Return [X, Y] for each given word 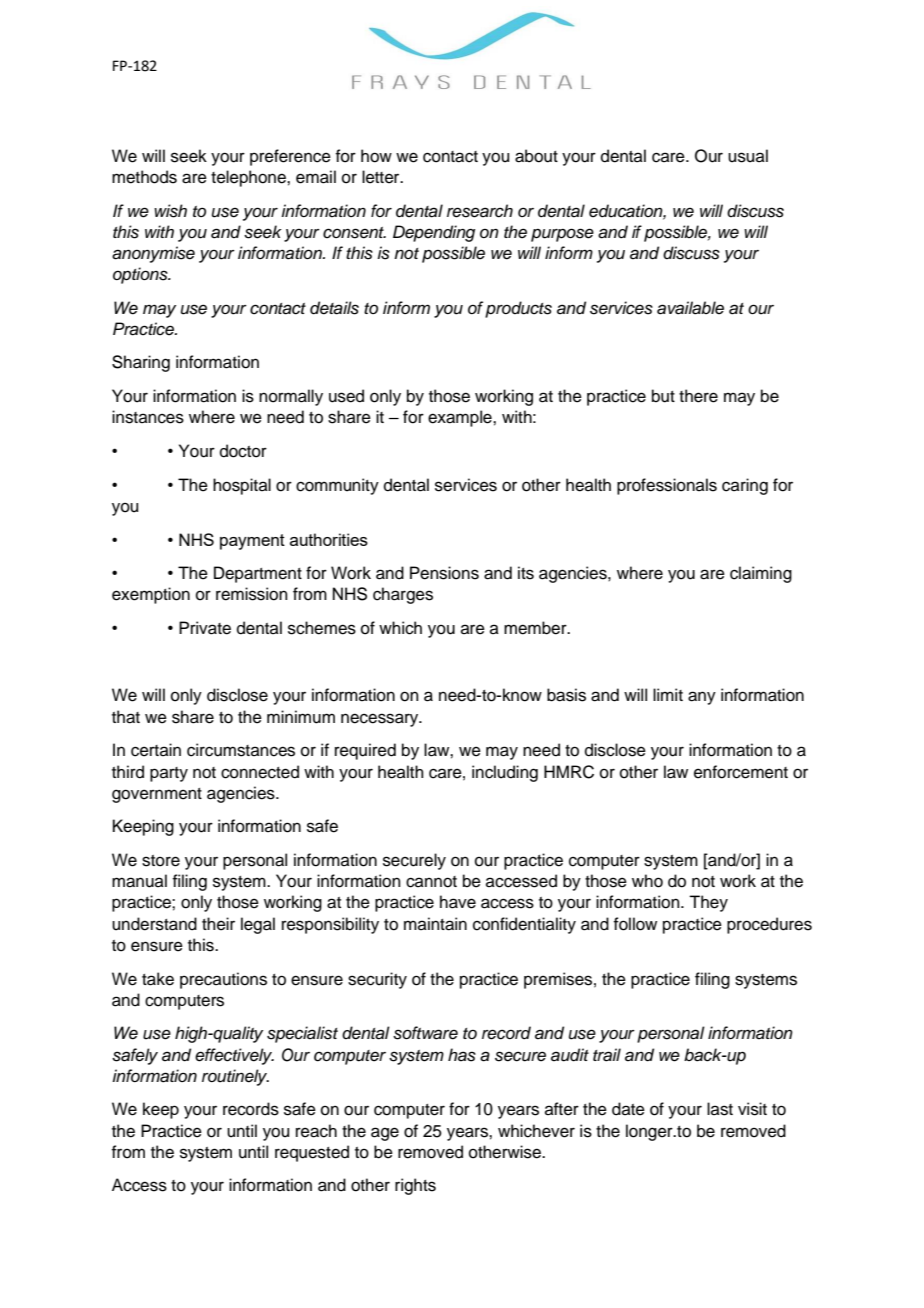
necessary [381, 720]
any [702, 698]
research [480, 211]
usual [748, 156]
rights [415, 1186]
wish [170, 211]
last [720, 1109]
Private [205, 628]
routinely [235, 1077]
